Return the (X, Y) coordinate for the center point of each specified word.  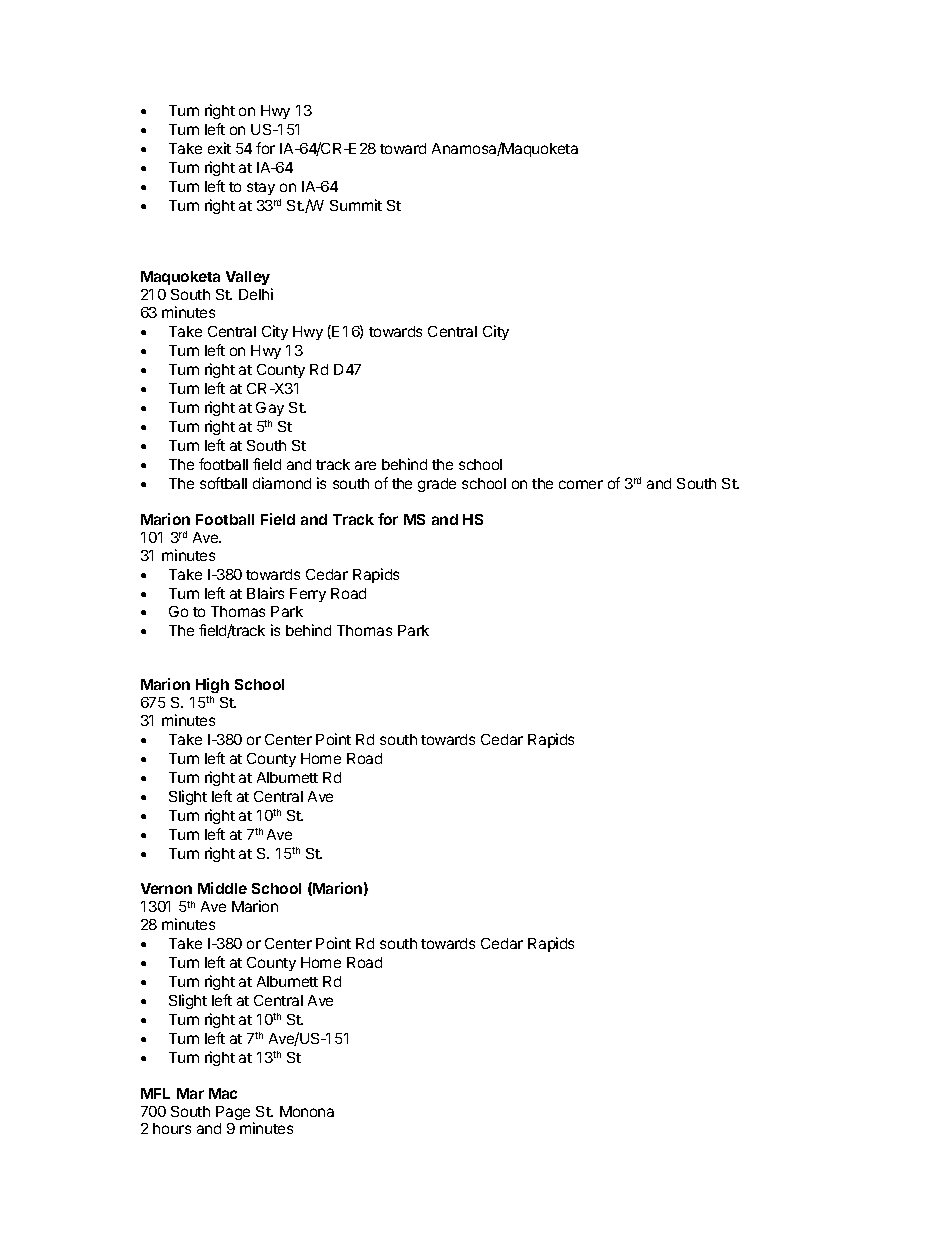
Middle (222, 888)
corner (581, 484)
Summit (356, 205)
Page (233, 1113)
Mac (223, 1093)
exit (219, 148)
